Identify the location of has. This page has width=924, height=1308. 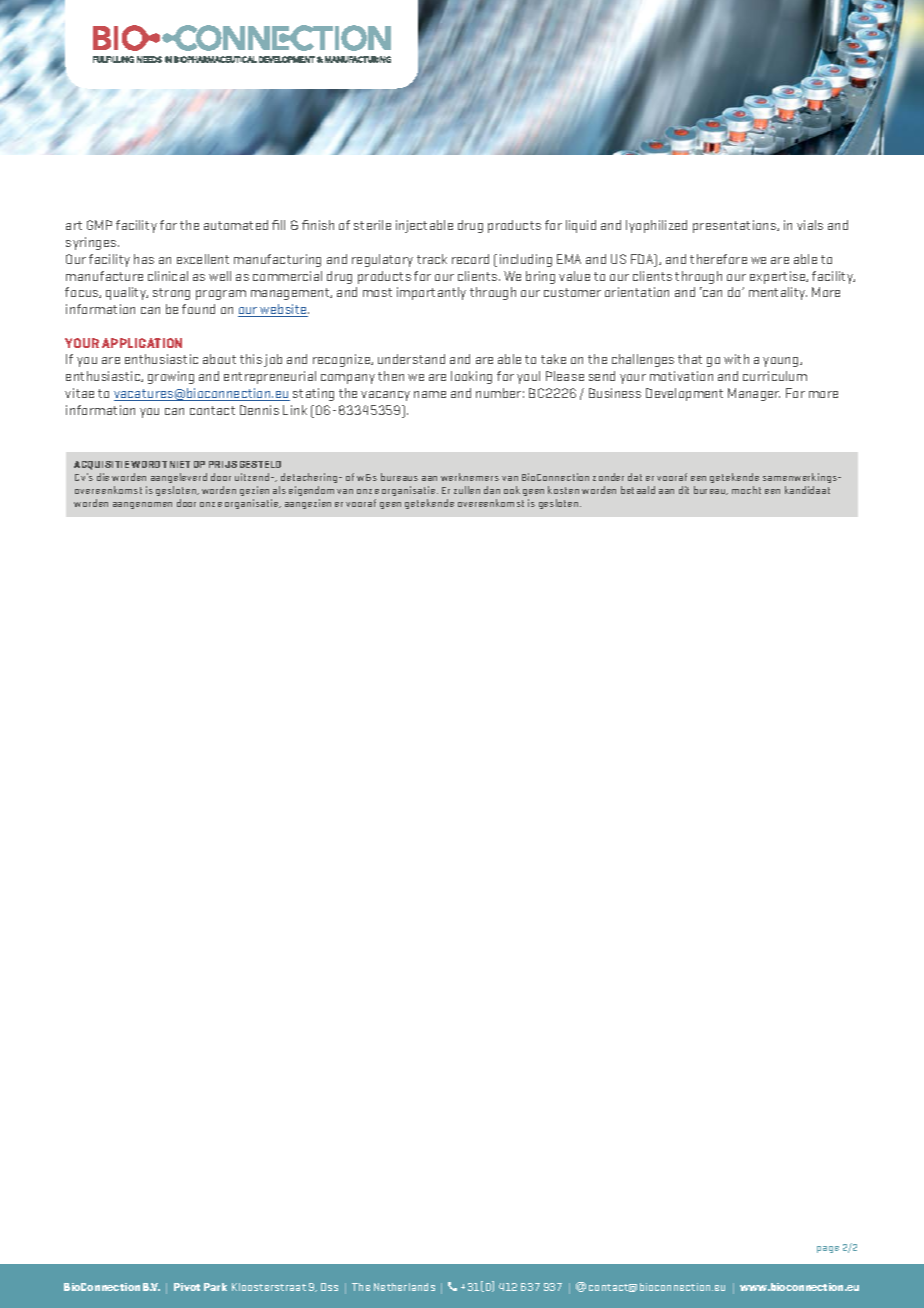
(144, 259).
